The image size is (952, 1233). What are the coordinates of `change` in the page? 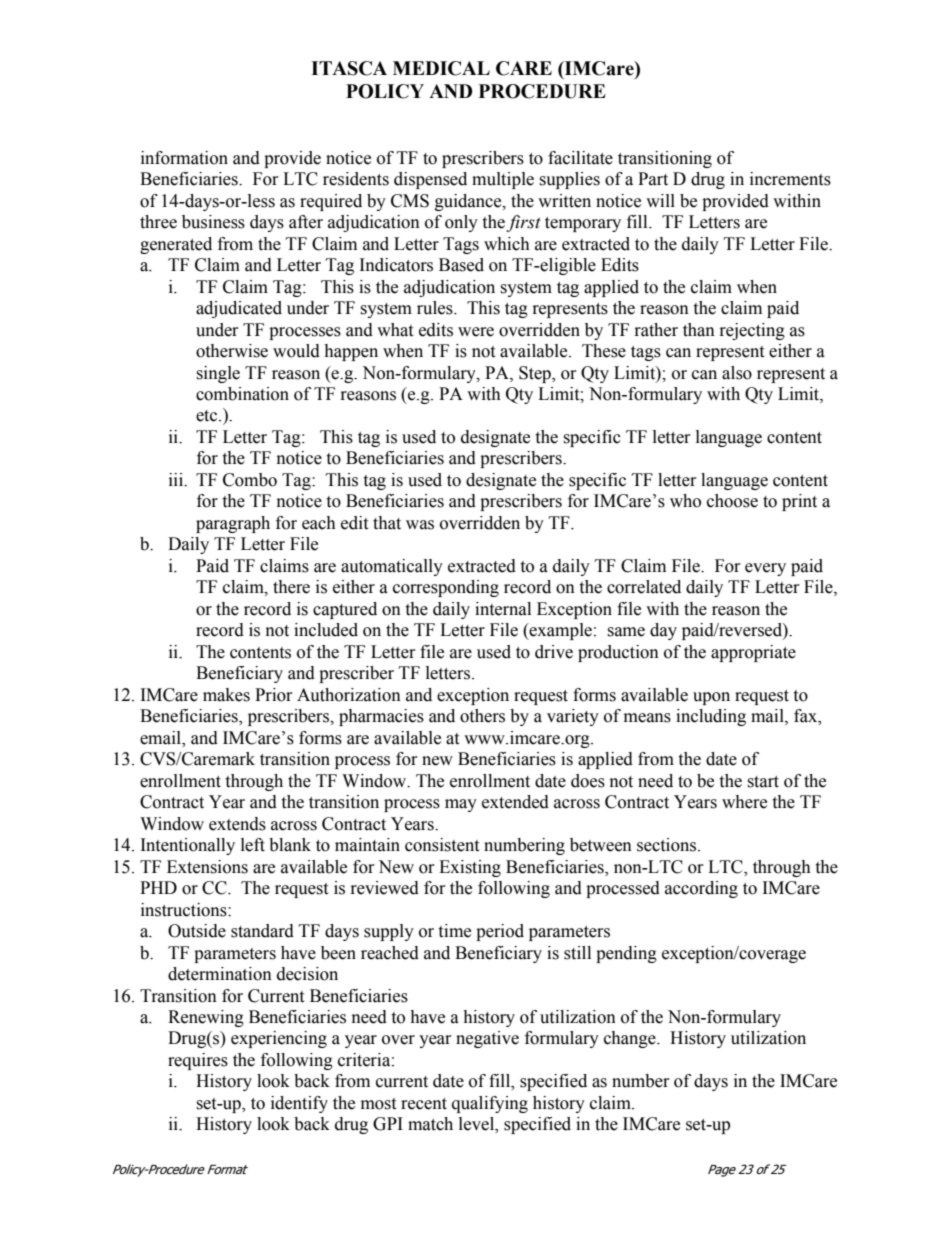 It's located at (631, 1039).
